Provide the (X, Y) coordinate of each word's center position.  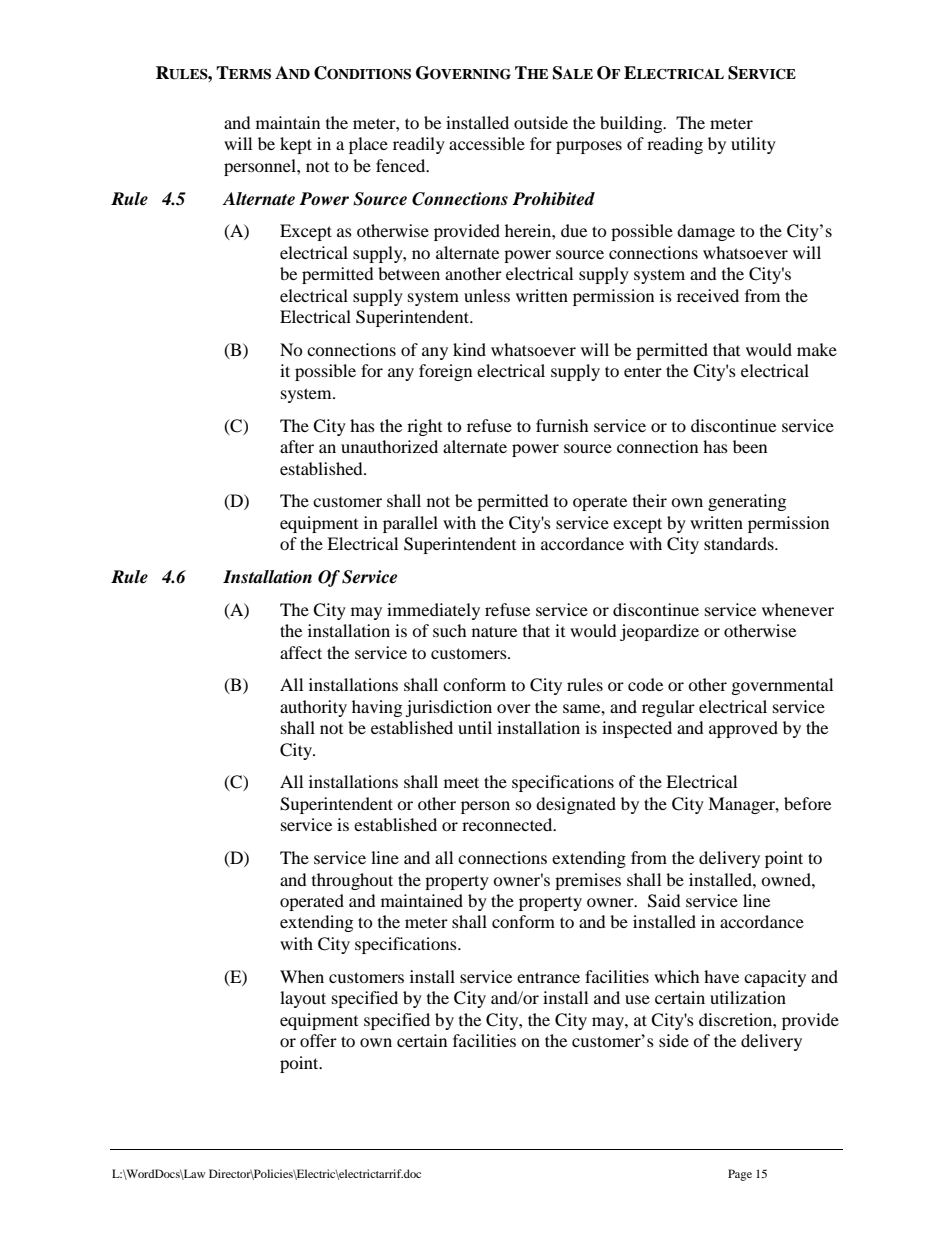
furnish (562, 425)
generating (747, 502)
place (368, 145)
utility (753, 145)
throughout (352, 881)
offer (318, 1040)
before (807, 803)
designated (576, 805)
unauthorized (389, 446)
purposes (589, 147)
